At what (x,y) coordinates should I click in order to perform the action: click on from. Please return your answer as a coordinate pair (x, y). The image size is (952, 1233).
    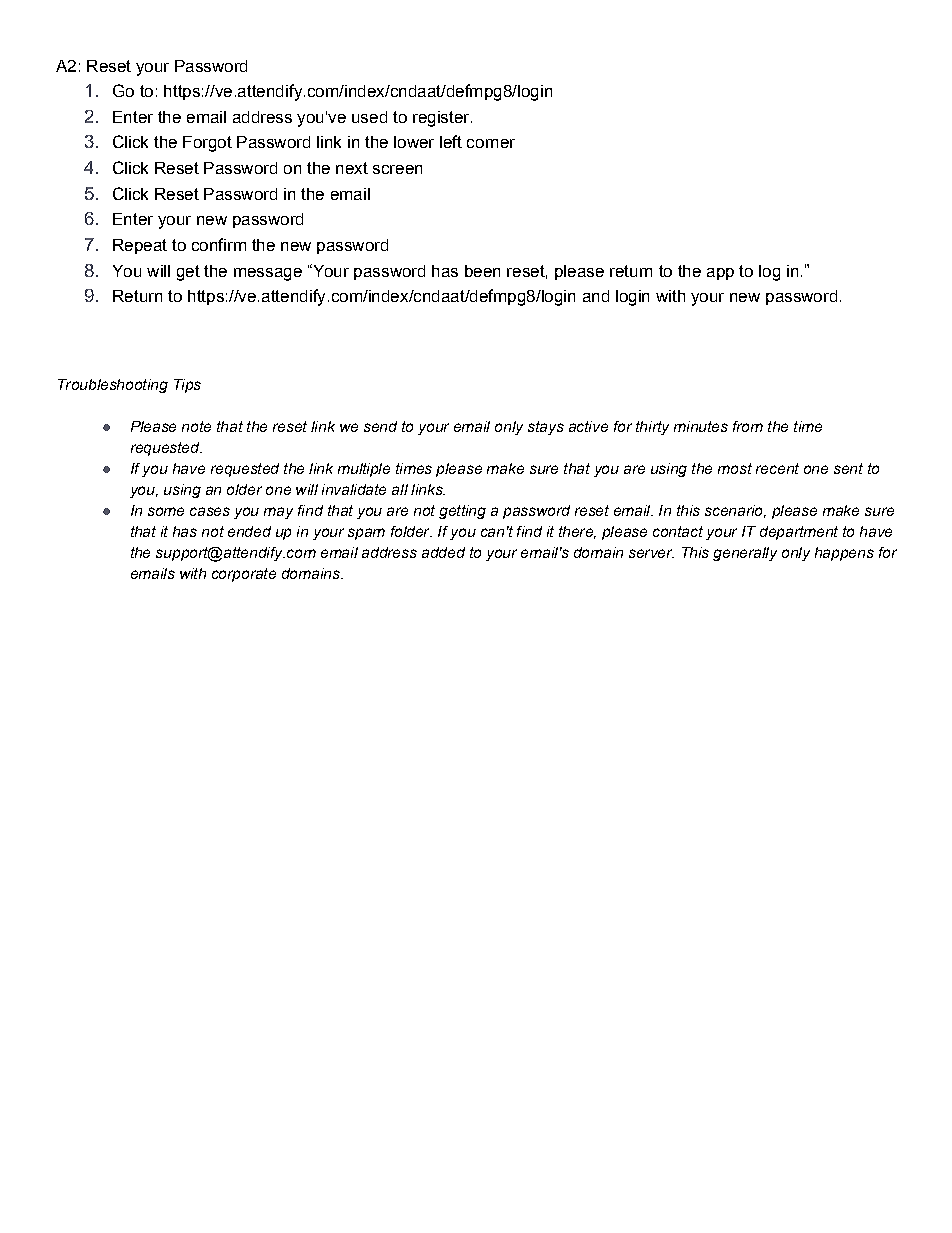
    Looking at the image, I should click on (748, 426).
